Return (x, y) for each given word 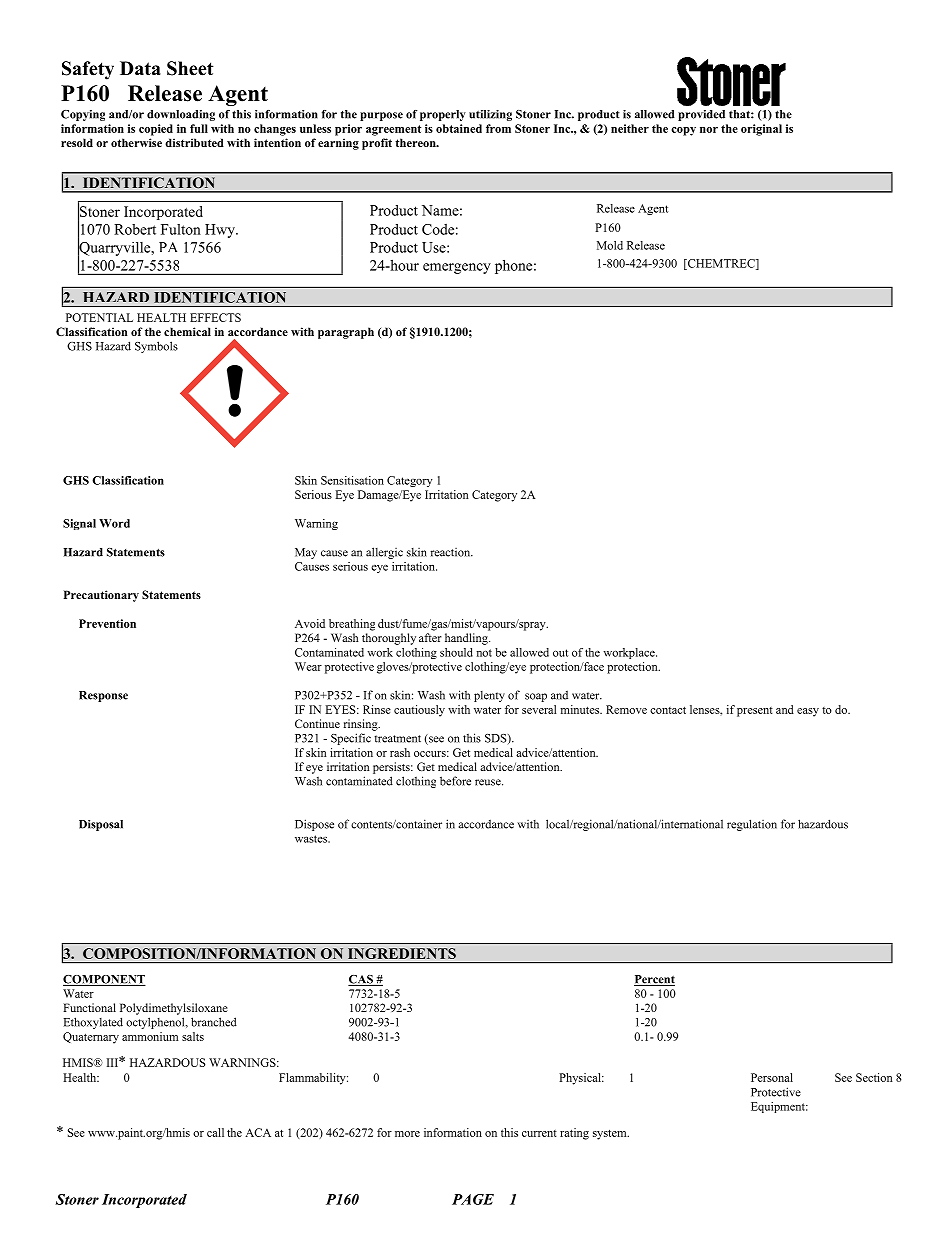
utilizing (490, 115)
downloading (181, 115)
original (761, 130)
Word (114, 523)
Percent (654, 980)
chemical (187, 331)
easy (808, 712)
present (755, 712)
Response (103, 696)
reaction (451, 552)
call (215, 1132)
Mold (610, 245)
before (455, 781)
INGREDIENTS (402, 953)
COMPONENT (104, 980)
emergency (457, 268)
